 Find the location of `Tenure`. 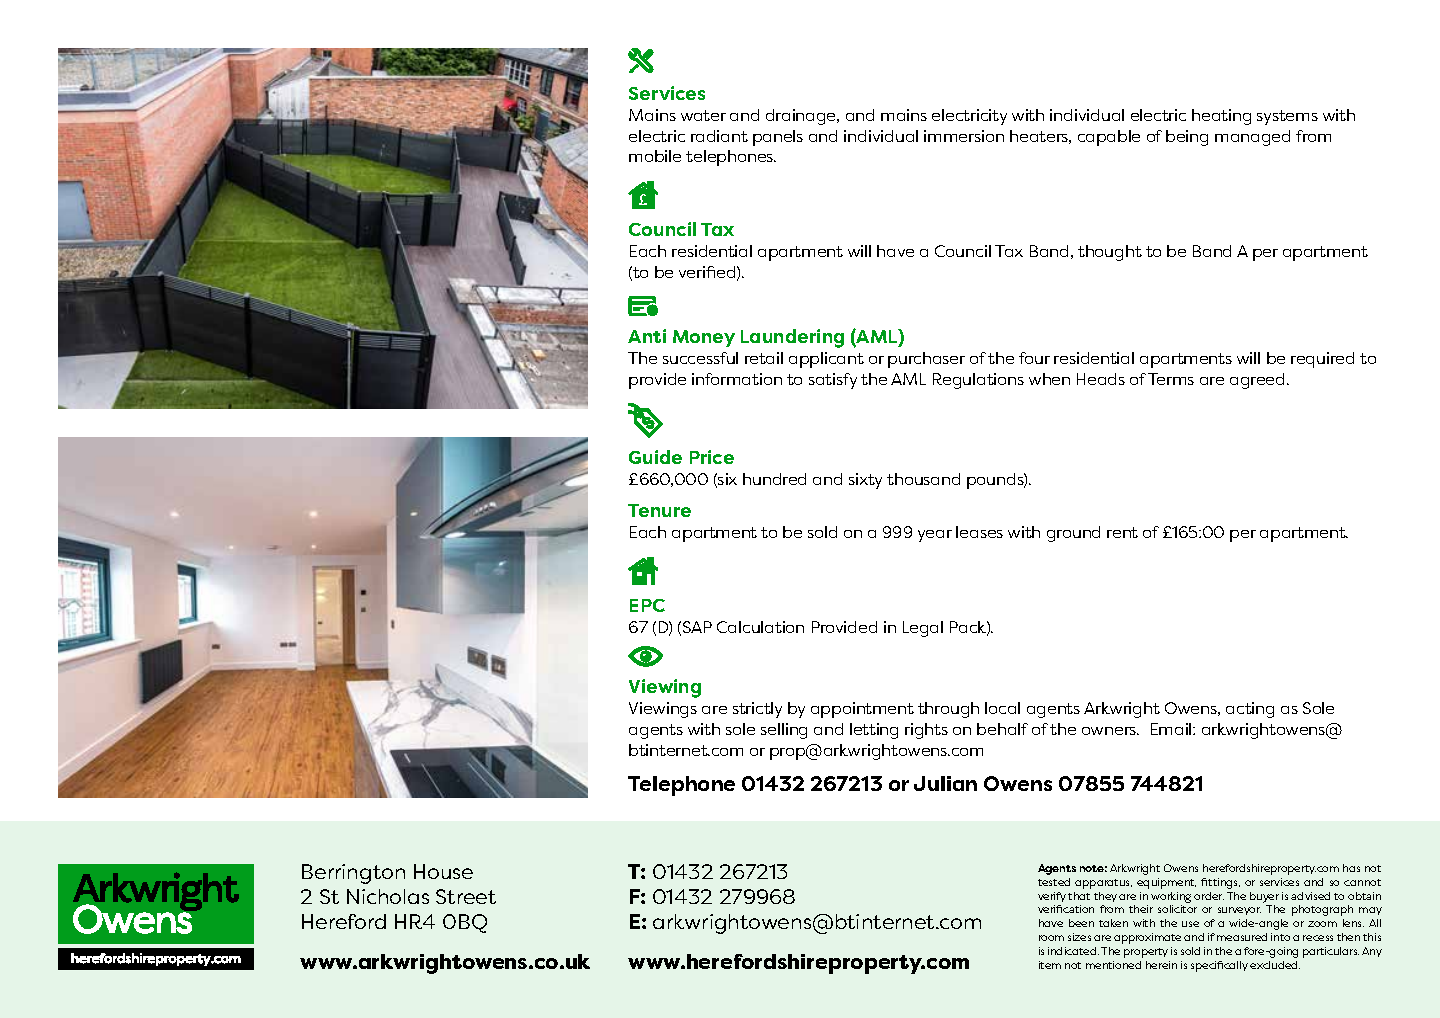

Tenure is located at coordinates (659, 510).
